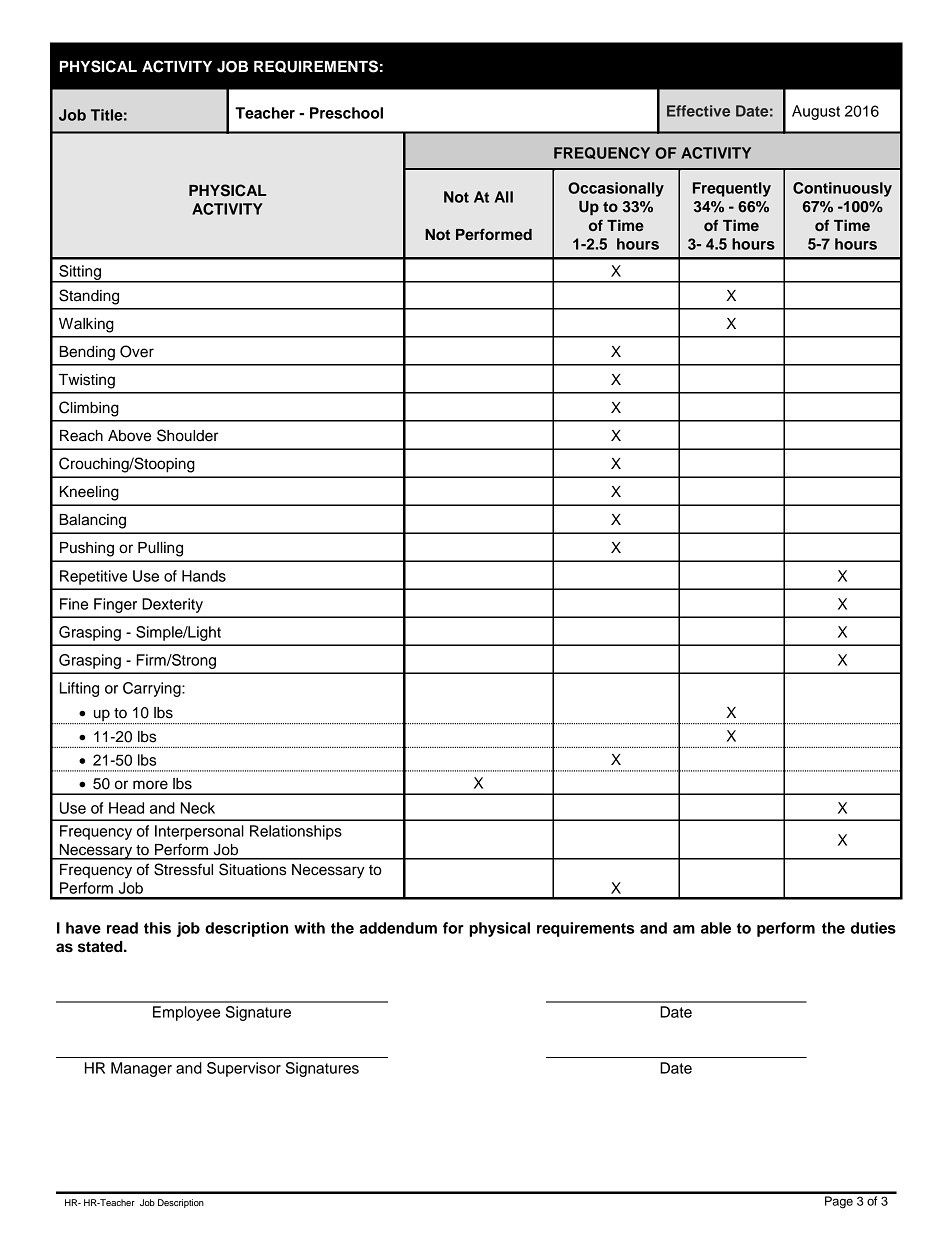  Describe the element at coordinates (186, 1013) in the image. I see `Employee` at that location.
